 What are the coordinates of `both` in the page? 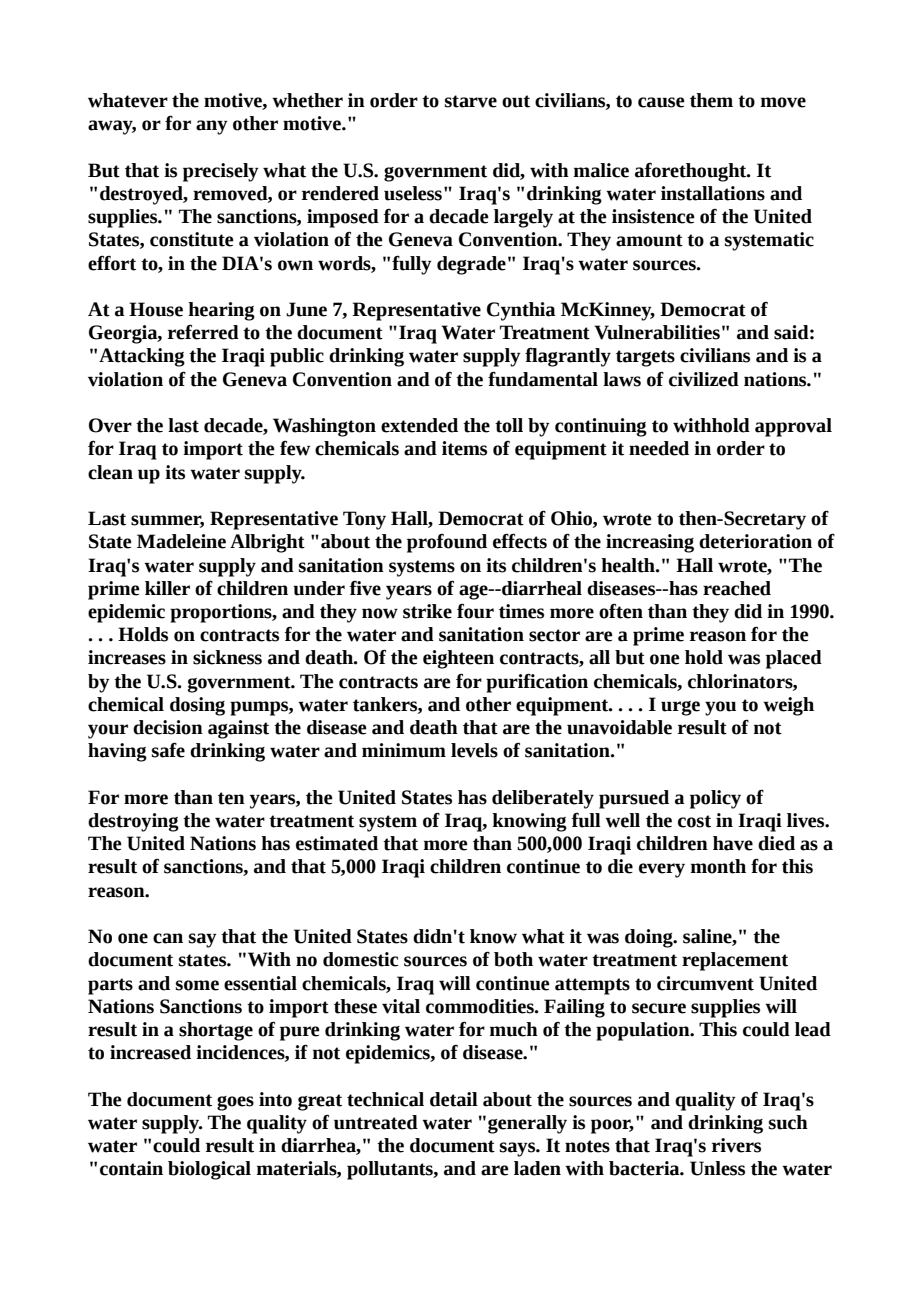 It's located at (513, 959).
